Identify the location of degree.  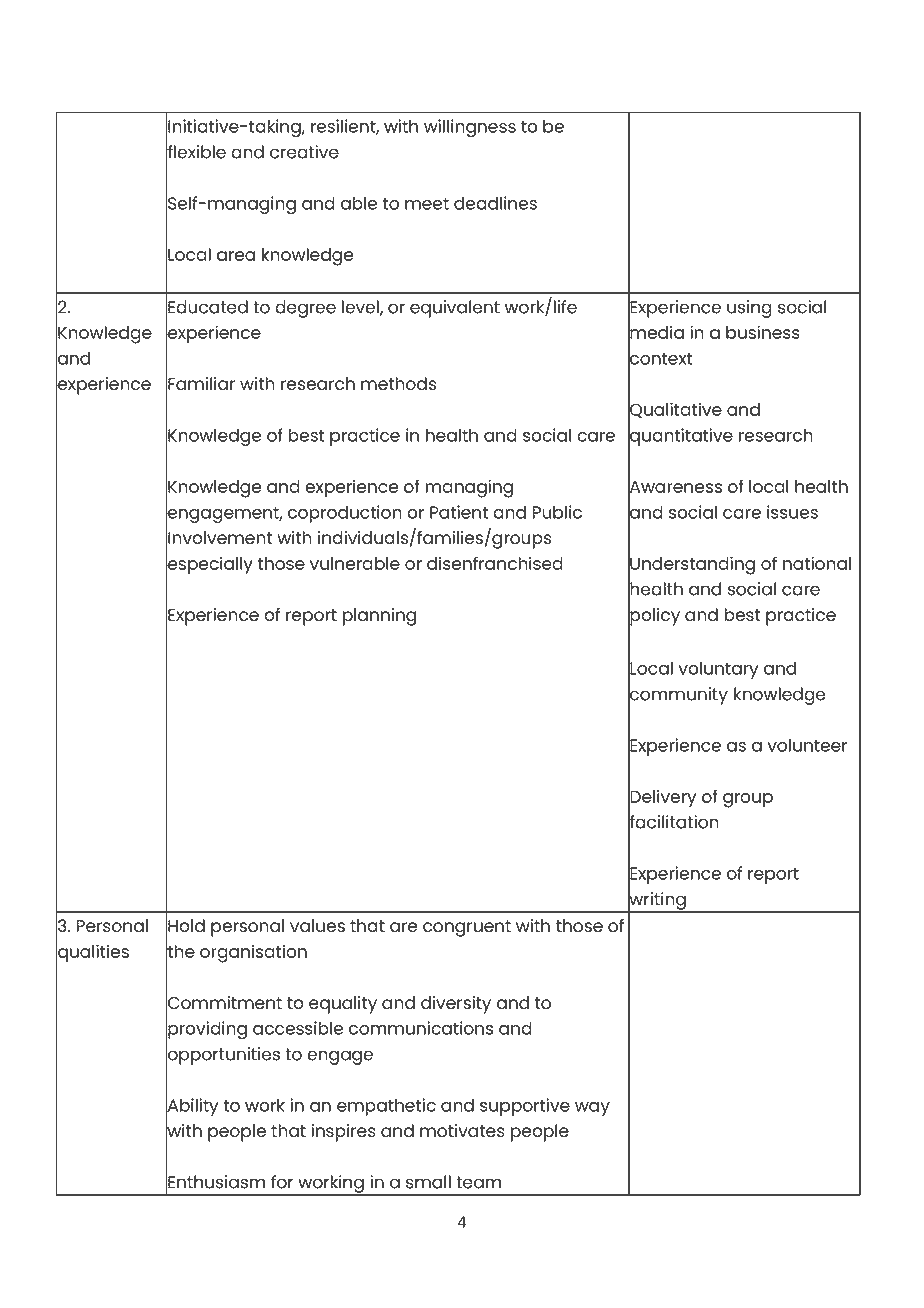
(305, 309).
